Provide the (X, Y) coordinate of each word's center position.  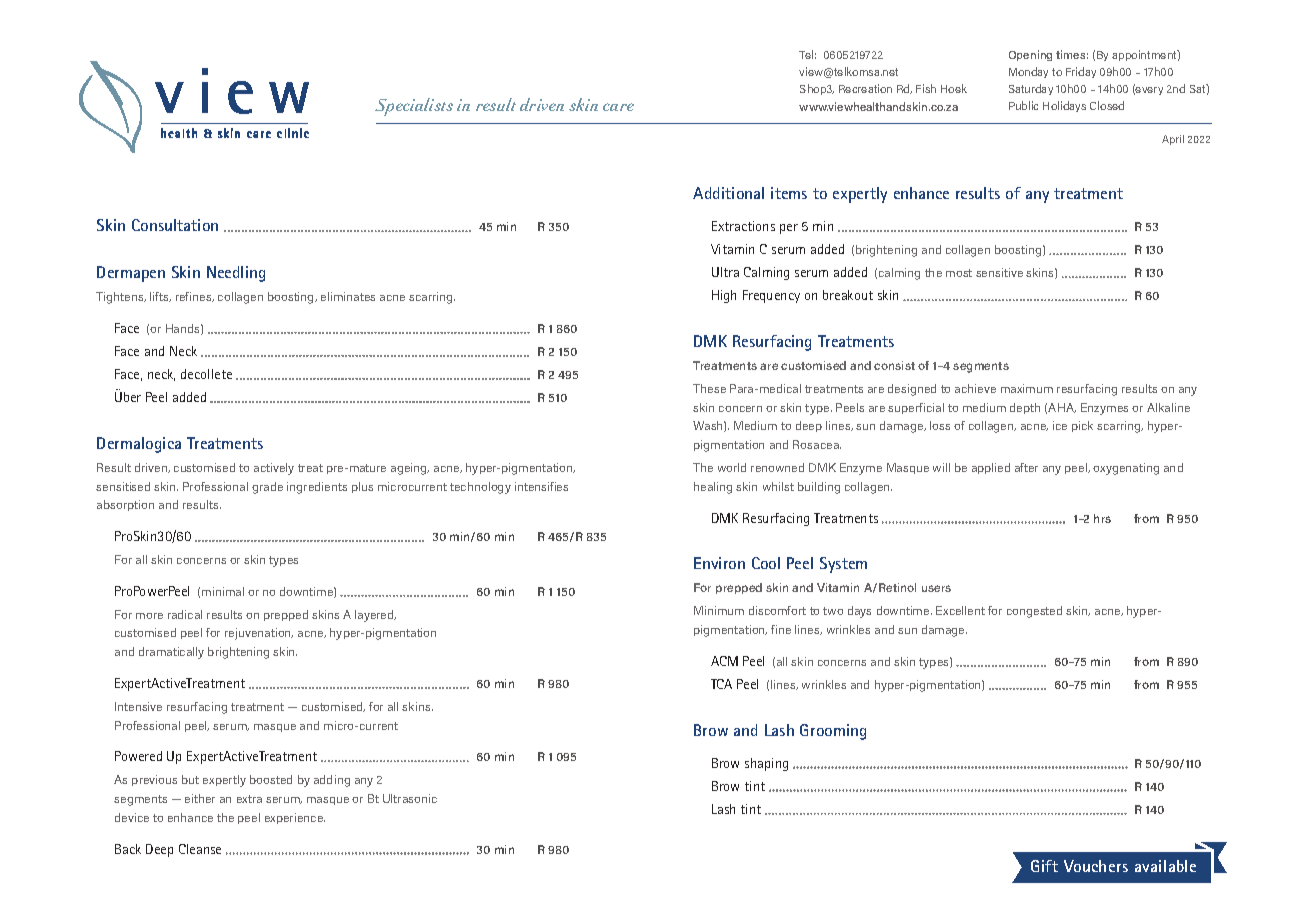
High (724, 296)
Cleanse (200, 849)
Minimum (719, 610)
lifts (160, 297)
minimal (223, 591)
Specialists (414, 107)
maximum (1027, 388)
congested (1034, 612)
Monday (1028, 72)
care (618, 107)
